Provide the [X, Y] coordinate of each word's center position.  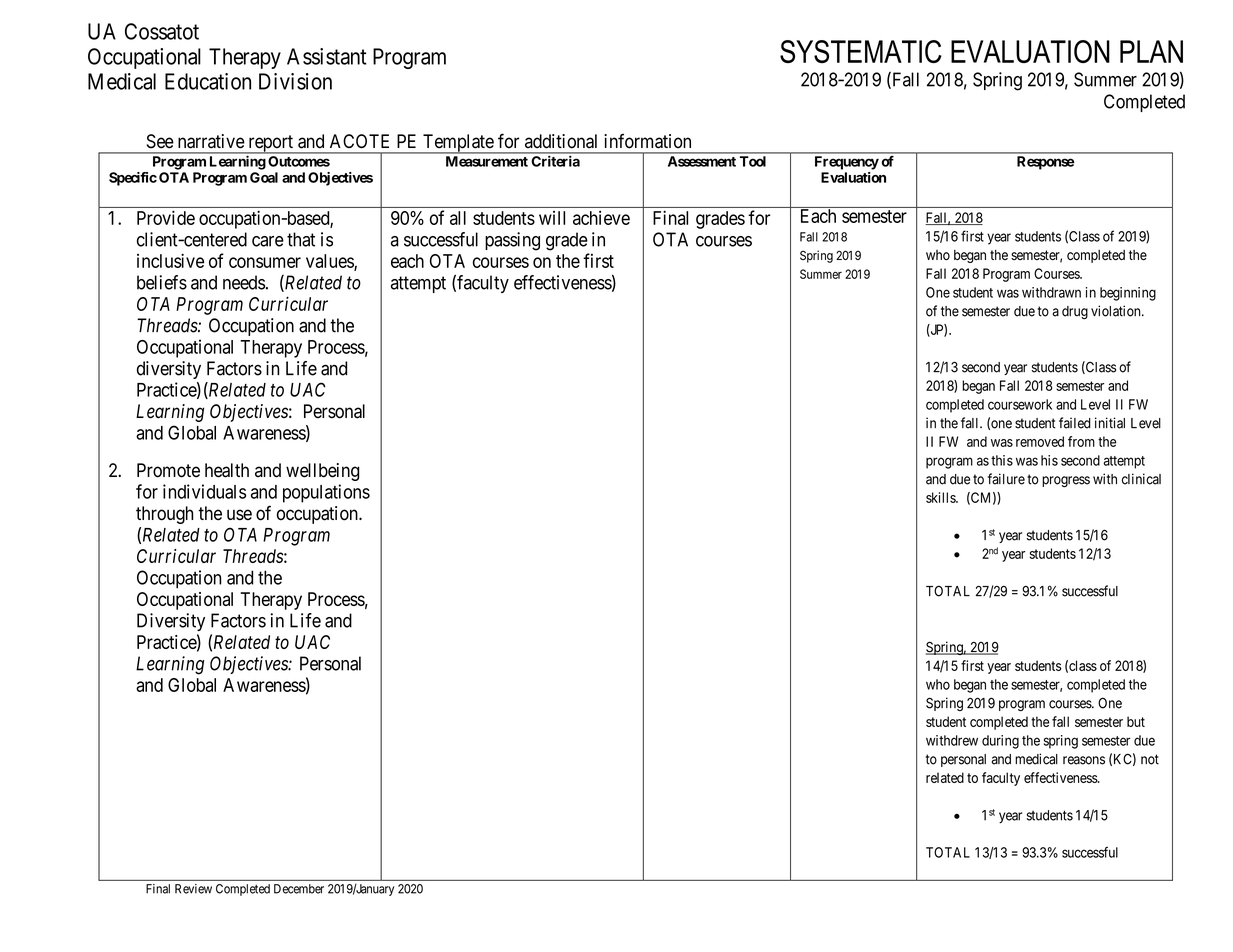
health [227, 470]
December [299, 889]
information [647, 141]
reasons [1084, 760]
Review [193, 889]
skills [941, 497]
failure [1006, 479]
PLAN [1151, 51]
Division [295, 81]
